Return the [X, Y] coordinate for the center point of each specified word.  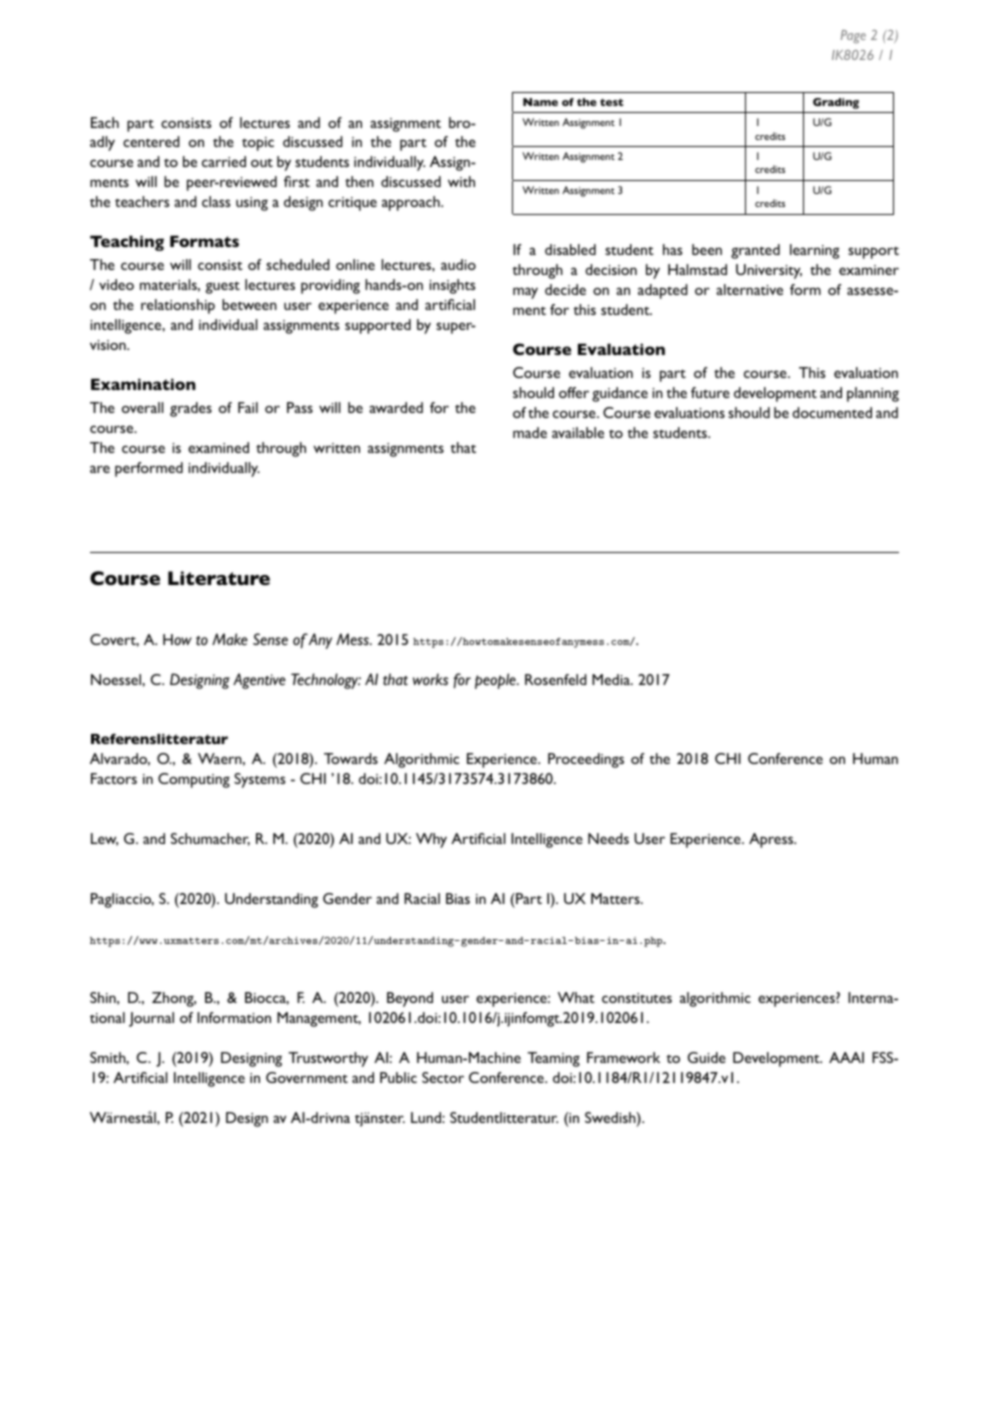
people [496, 681]
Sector [443, 1077]
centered [151, 141]
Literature [219, 578]
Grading [836, 103]
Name [540, 102]
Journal [151, 1019]
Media [612, 679]
